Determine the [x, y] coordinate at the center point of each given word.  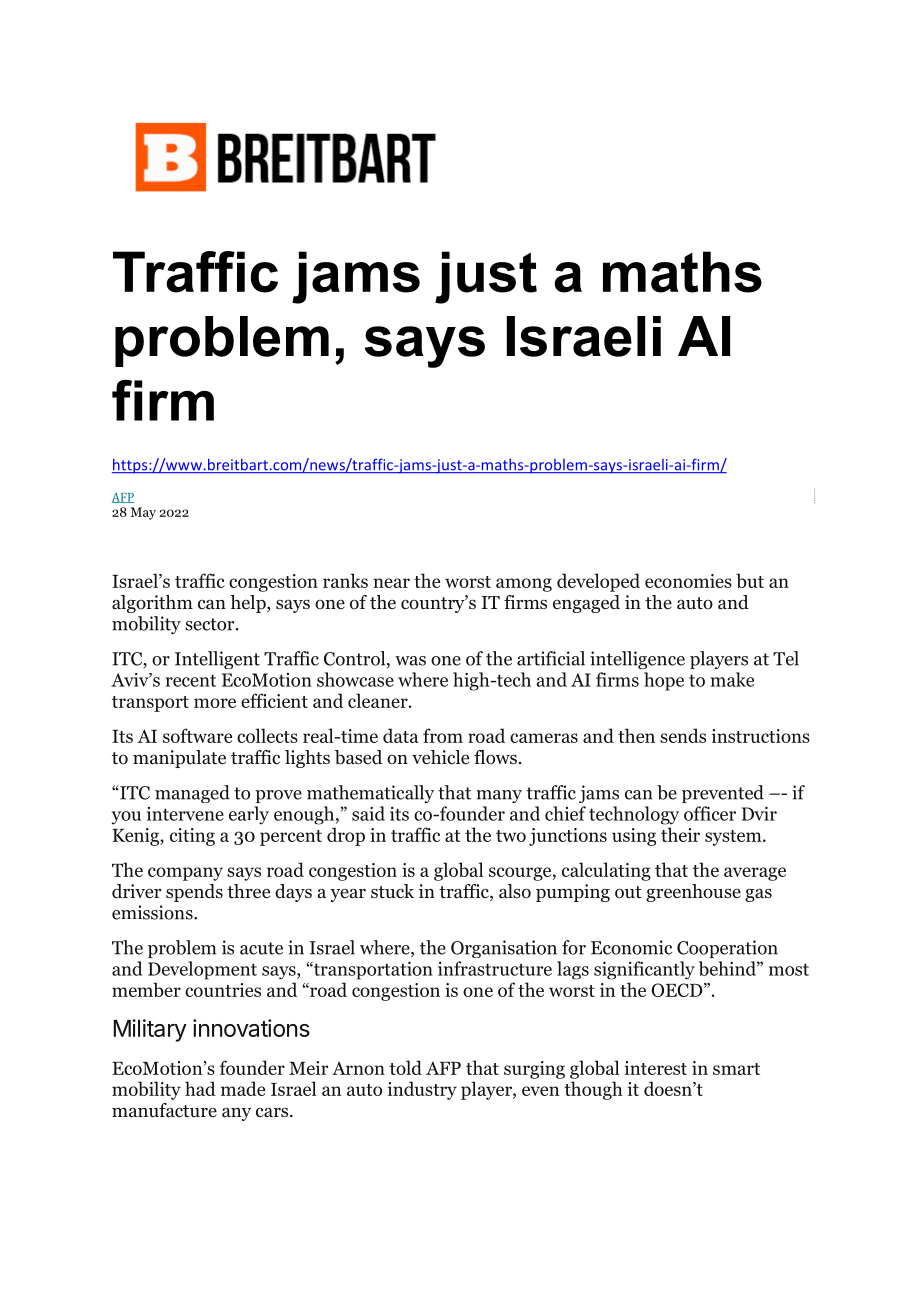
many [499, 796]
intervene [185, 814]
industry [422, 1090]
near [391, 583]
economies [688, 581]
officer [710, 813]
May [143, 513]
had [200, 1088]
